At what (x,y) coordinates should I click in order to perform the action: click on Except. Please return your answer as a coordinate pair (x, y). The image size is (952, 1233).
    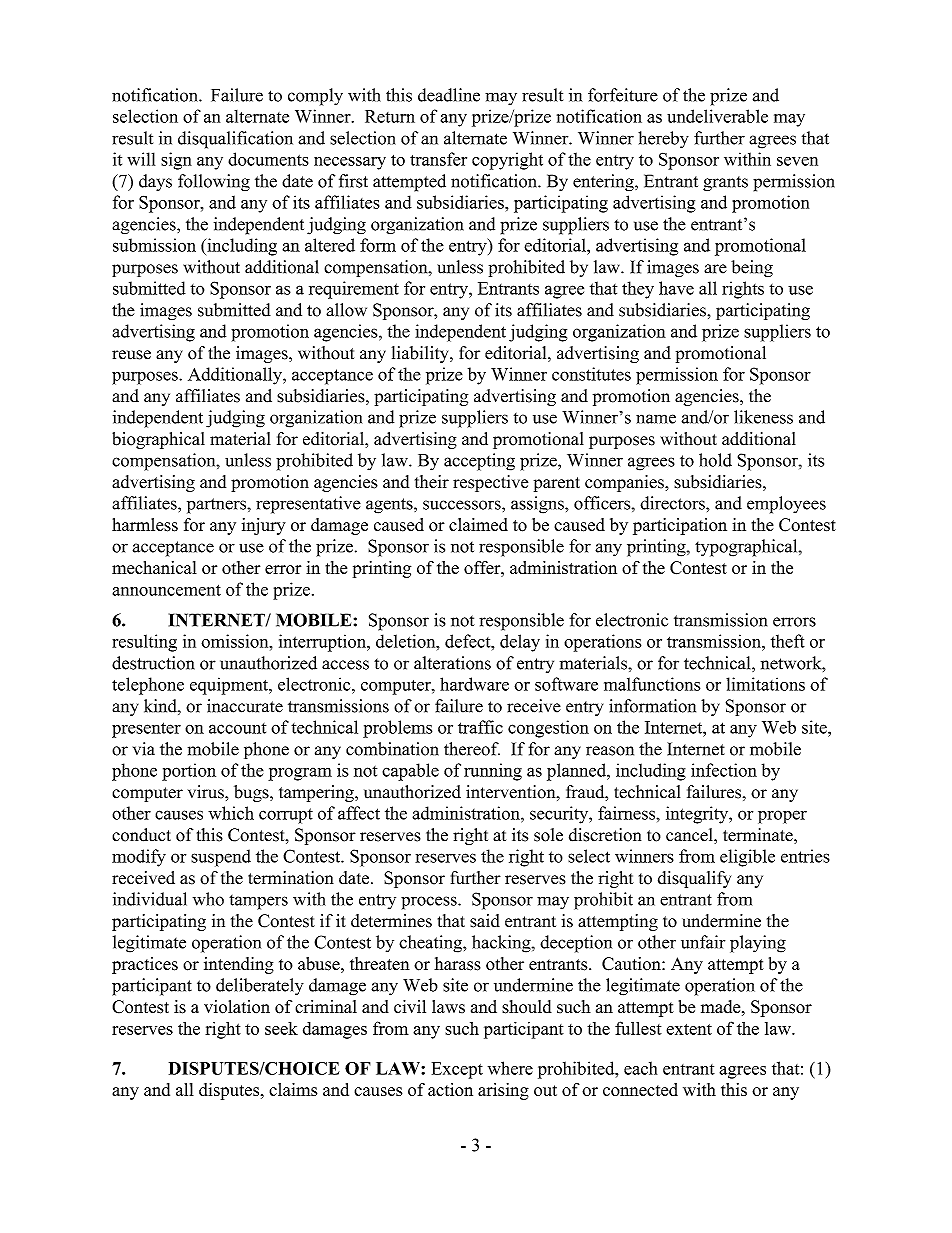
    Looking at the image, I should click on (457, 1070).
